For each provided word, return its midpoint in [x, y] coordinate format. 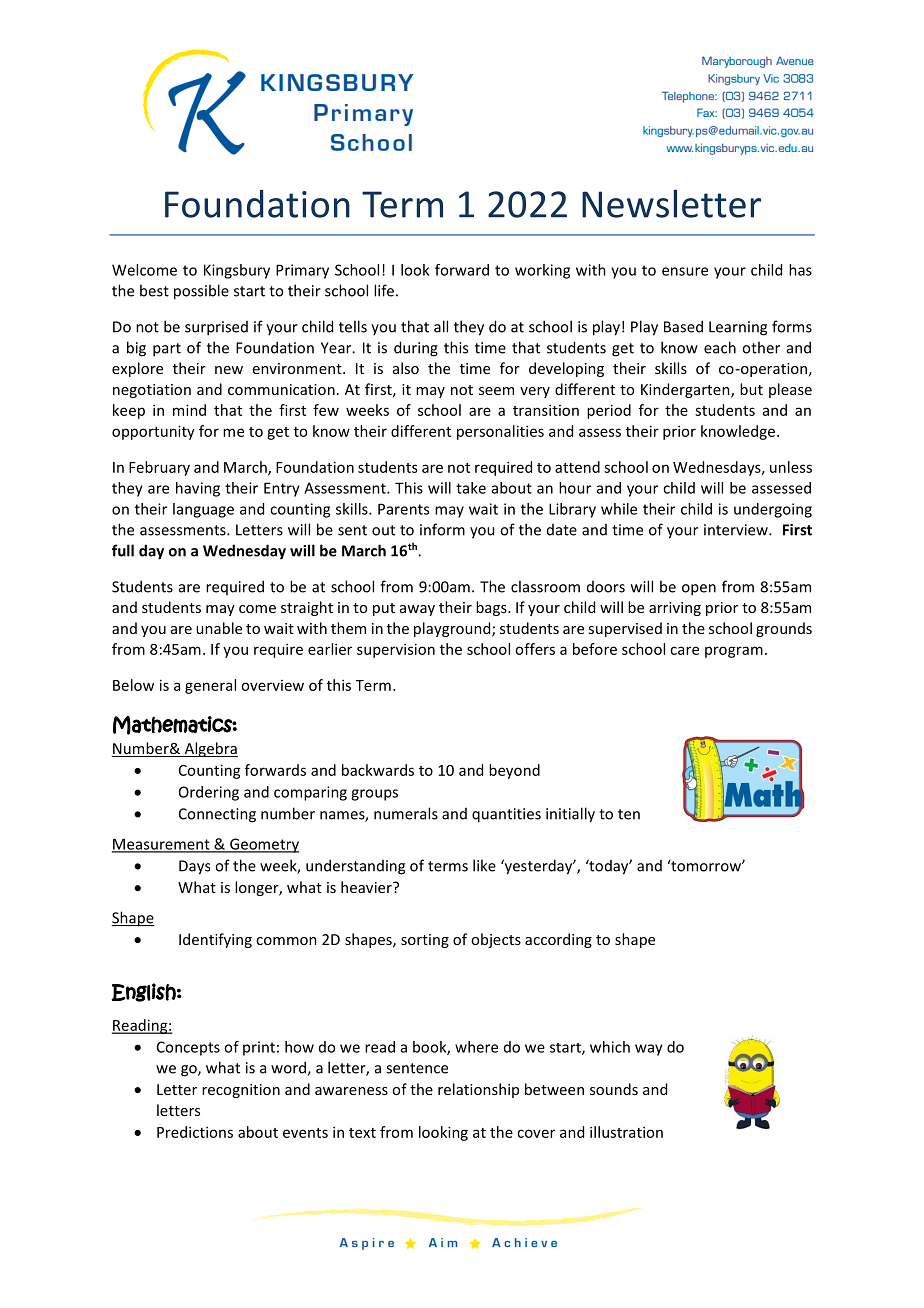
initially [570, 815]
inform [442, 529]
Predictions [195, 1132]
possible [201, 292]
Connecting [217, 815]
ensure [685, 271]
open [699, 590]
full [123, 550]
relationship [478, 1090]
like [484, 865]
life [384, 290]
